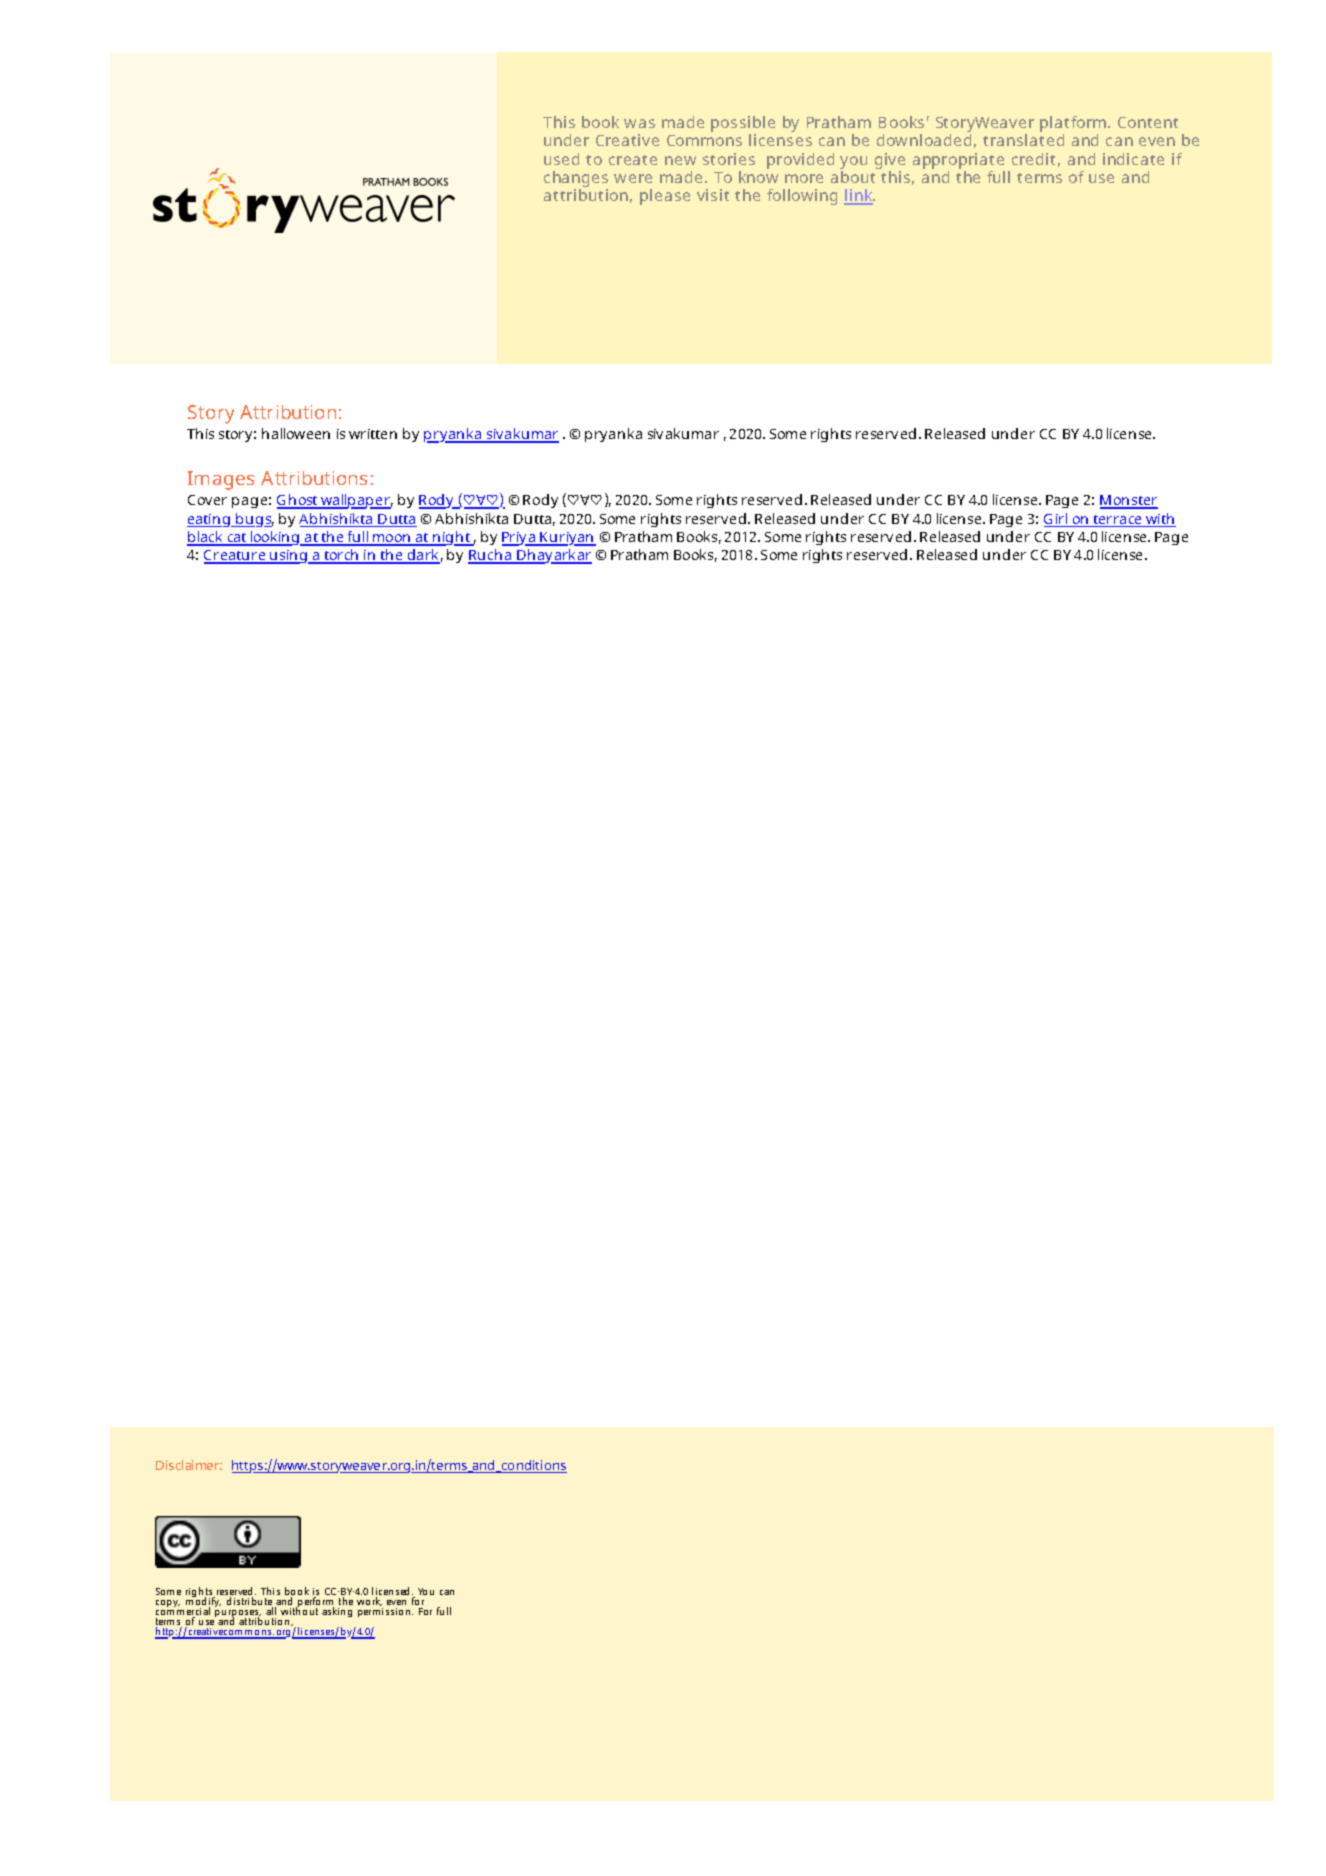 This screenshot has height=1876, width=1326. I want to click on distribute, so click(250, 1602).
